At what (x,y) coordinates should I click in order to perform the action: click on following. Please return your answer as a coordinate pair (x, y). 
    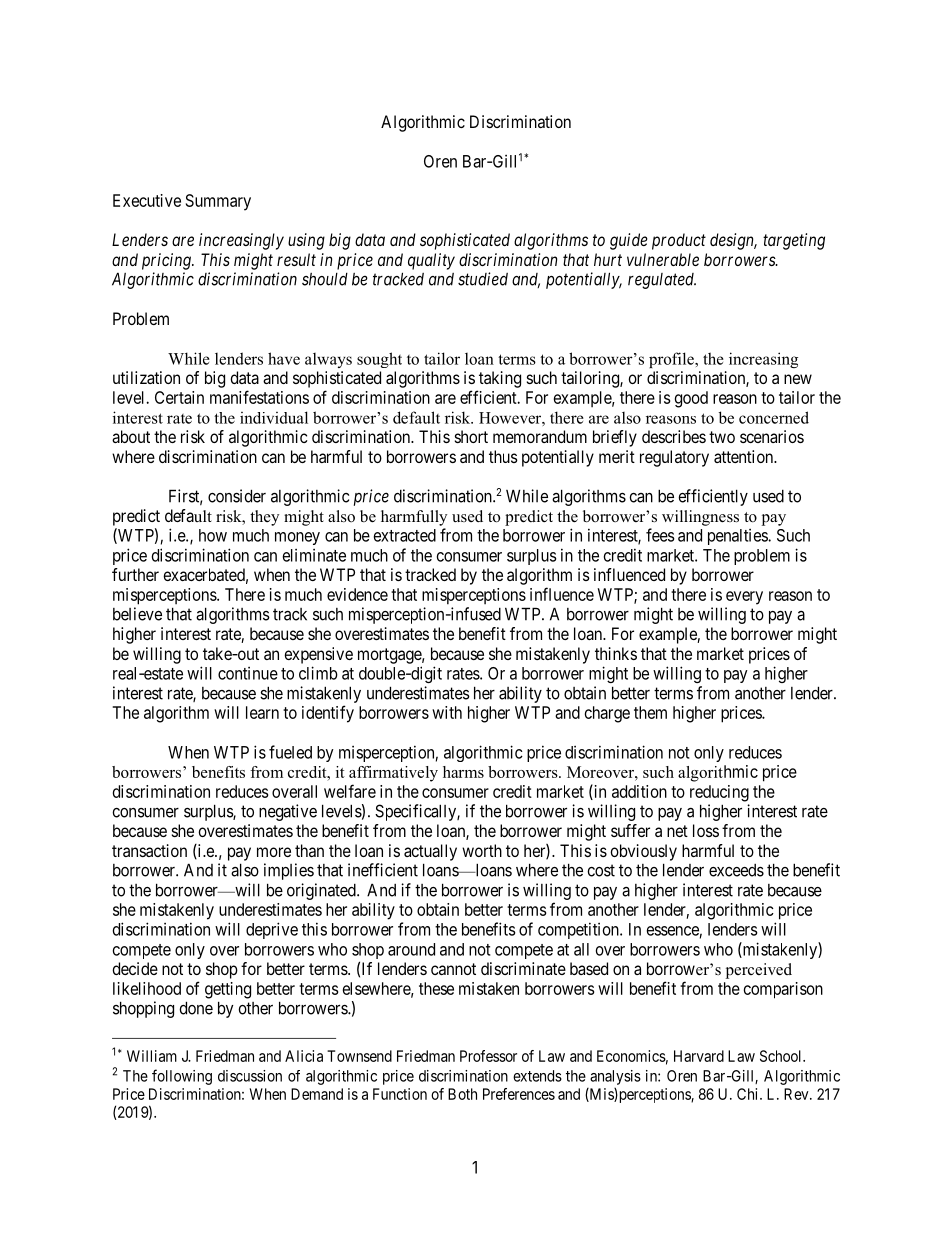
    Looking at the image, I should click on (182, 1077).
